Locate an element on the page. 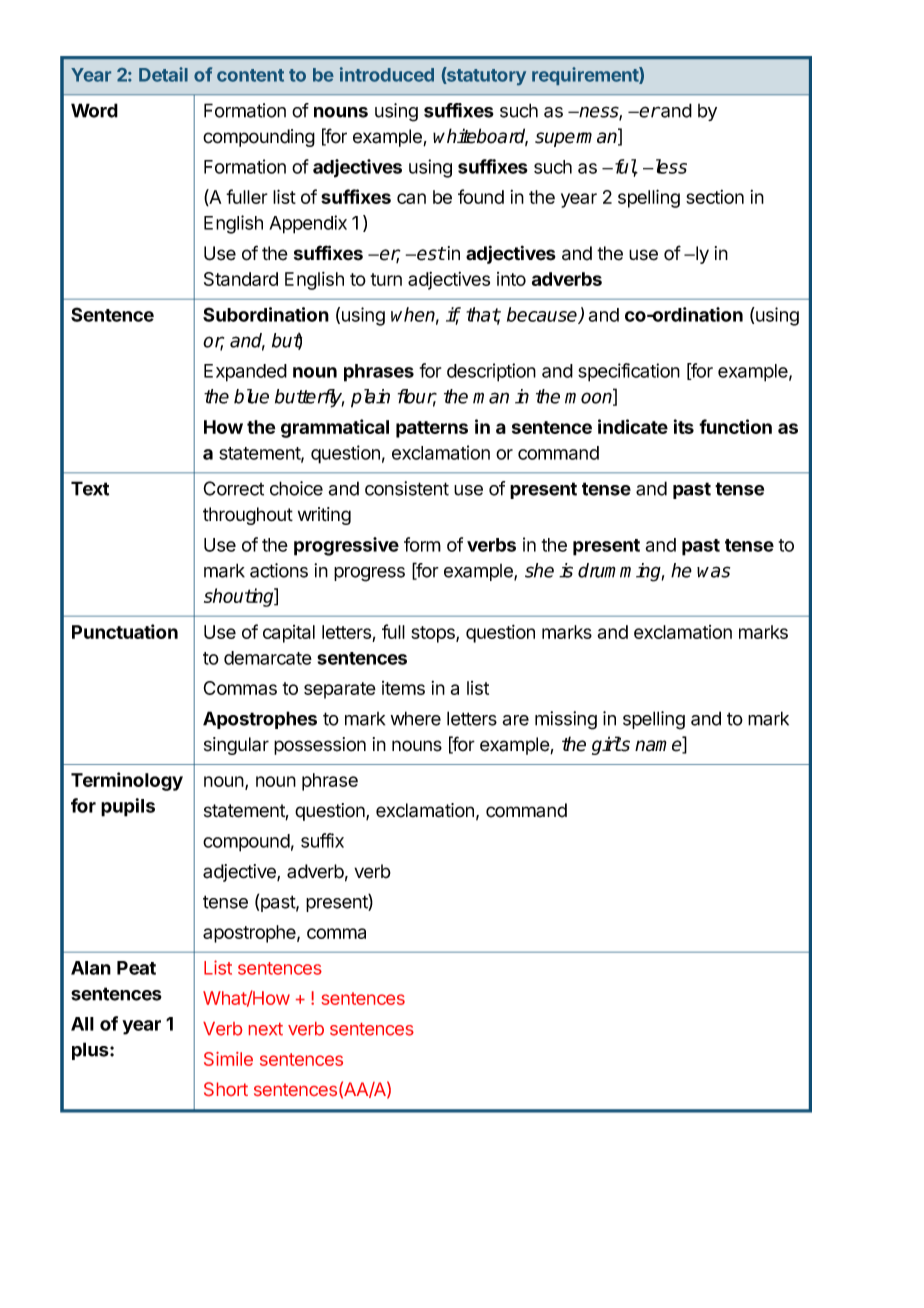 The height and width of the page is (1308, 924). Expanded is located at coordinates (245, 373).
